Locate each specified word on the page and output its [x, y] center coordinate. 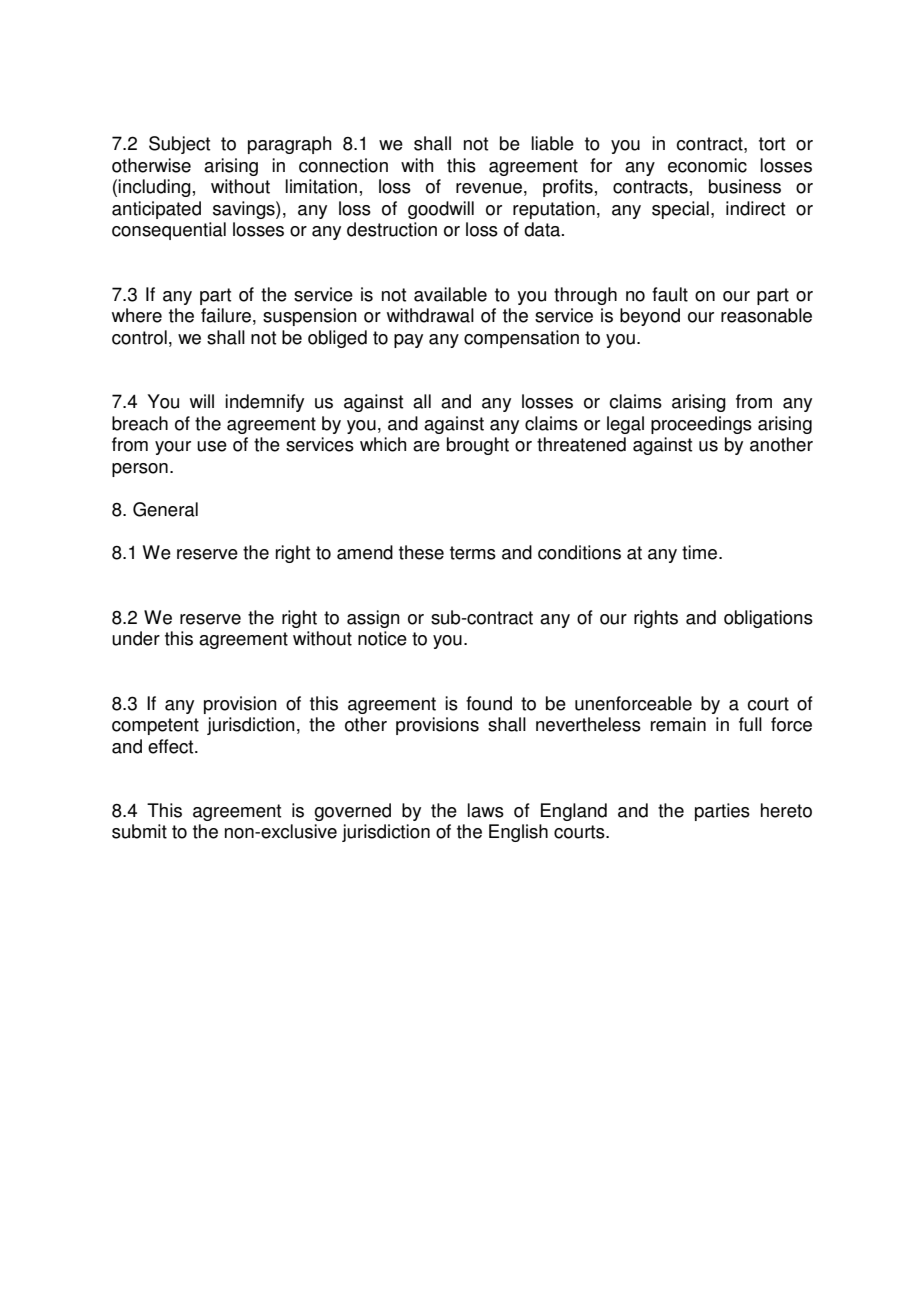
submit [139, 831]
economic [707, 165]
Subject [179, 145]
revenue [489, 188]
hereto [786, 810]
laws [486, 810]
